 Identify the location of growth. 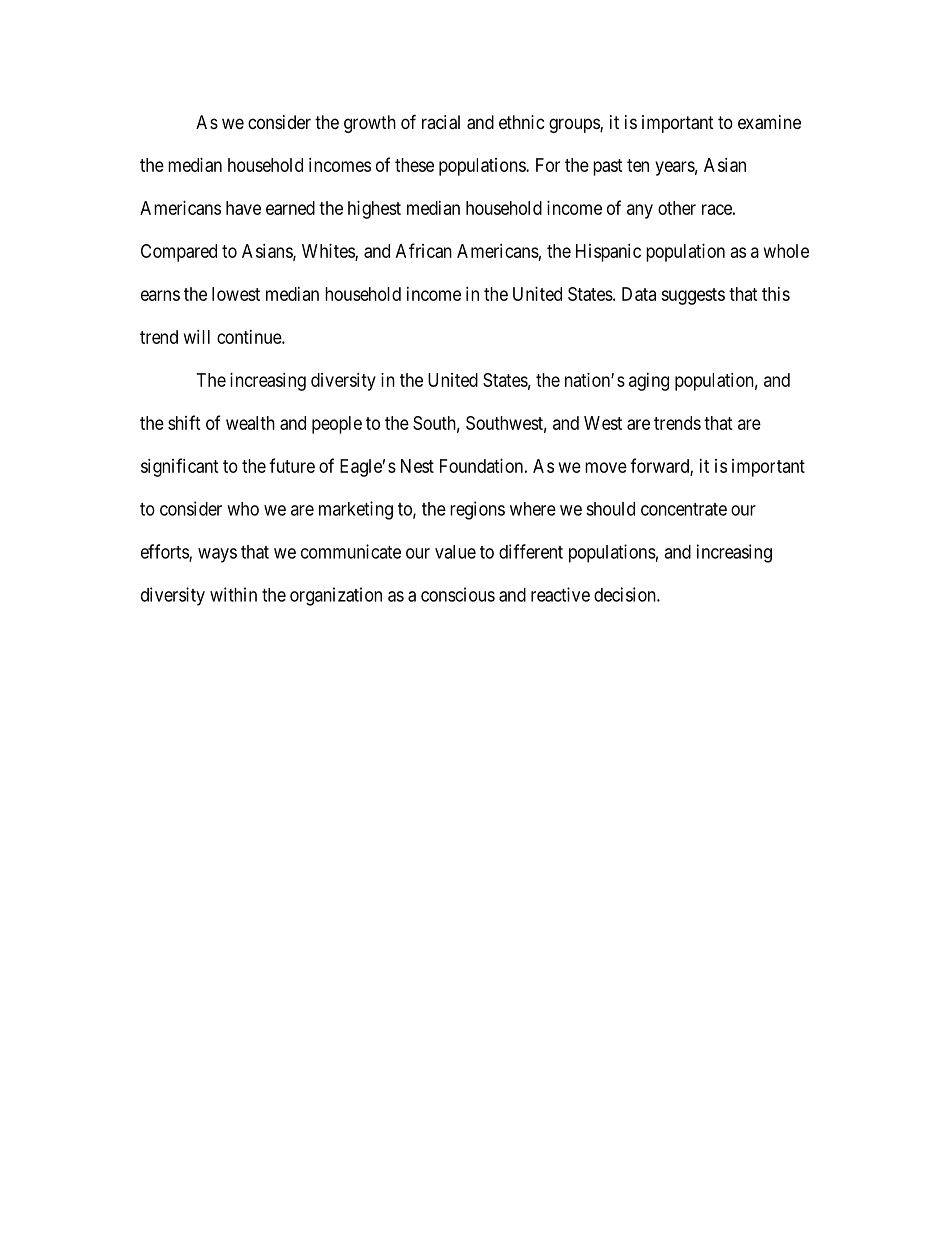
(370, 124).
